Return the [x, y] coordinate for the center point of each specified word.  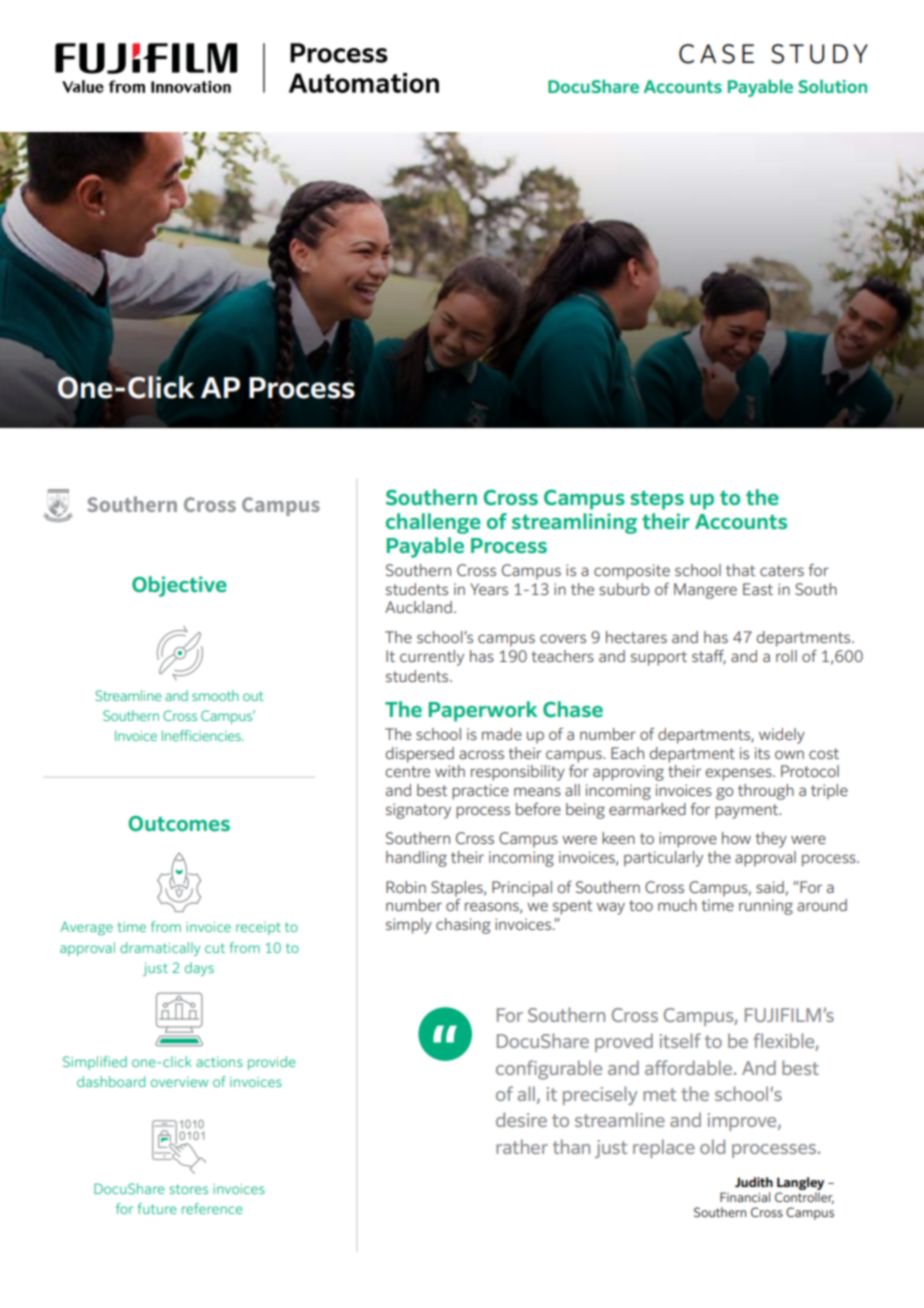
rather [522, 1146]
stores [188, 1189]
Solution [832, 86]
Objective [179, 586]
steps [657, 500]
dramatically [160, 949]
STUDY [819, 54]
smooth [215, 695]
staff [709, 657]
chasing [463, 926]
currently [432, 658]
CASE [716, 54]
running [766, 907]
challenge [433, 523]
